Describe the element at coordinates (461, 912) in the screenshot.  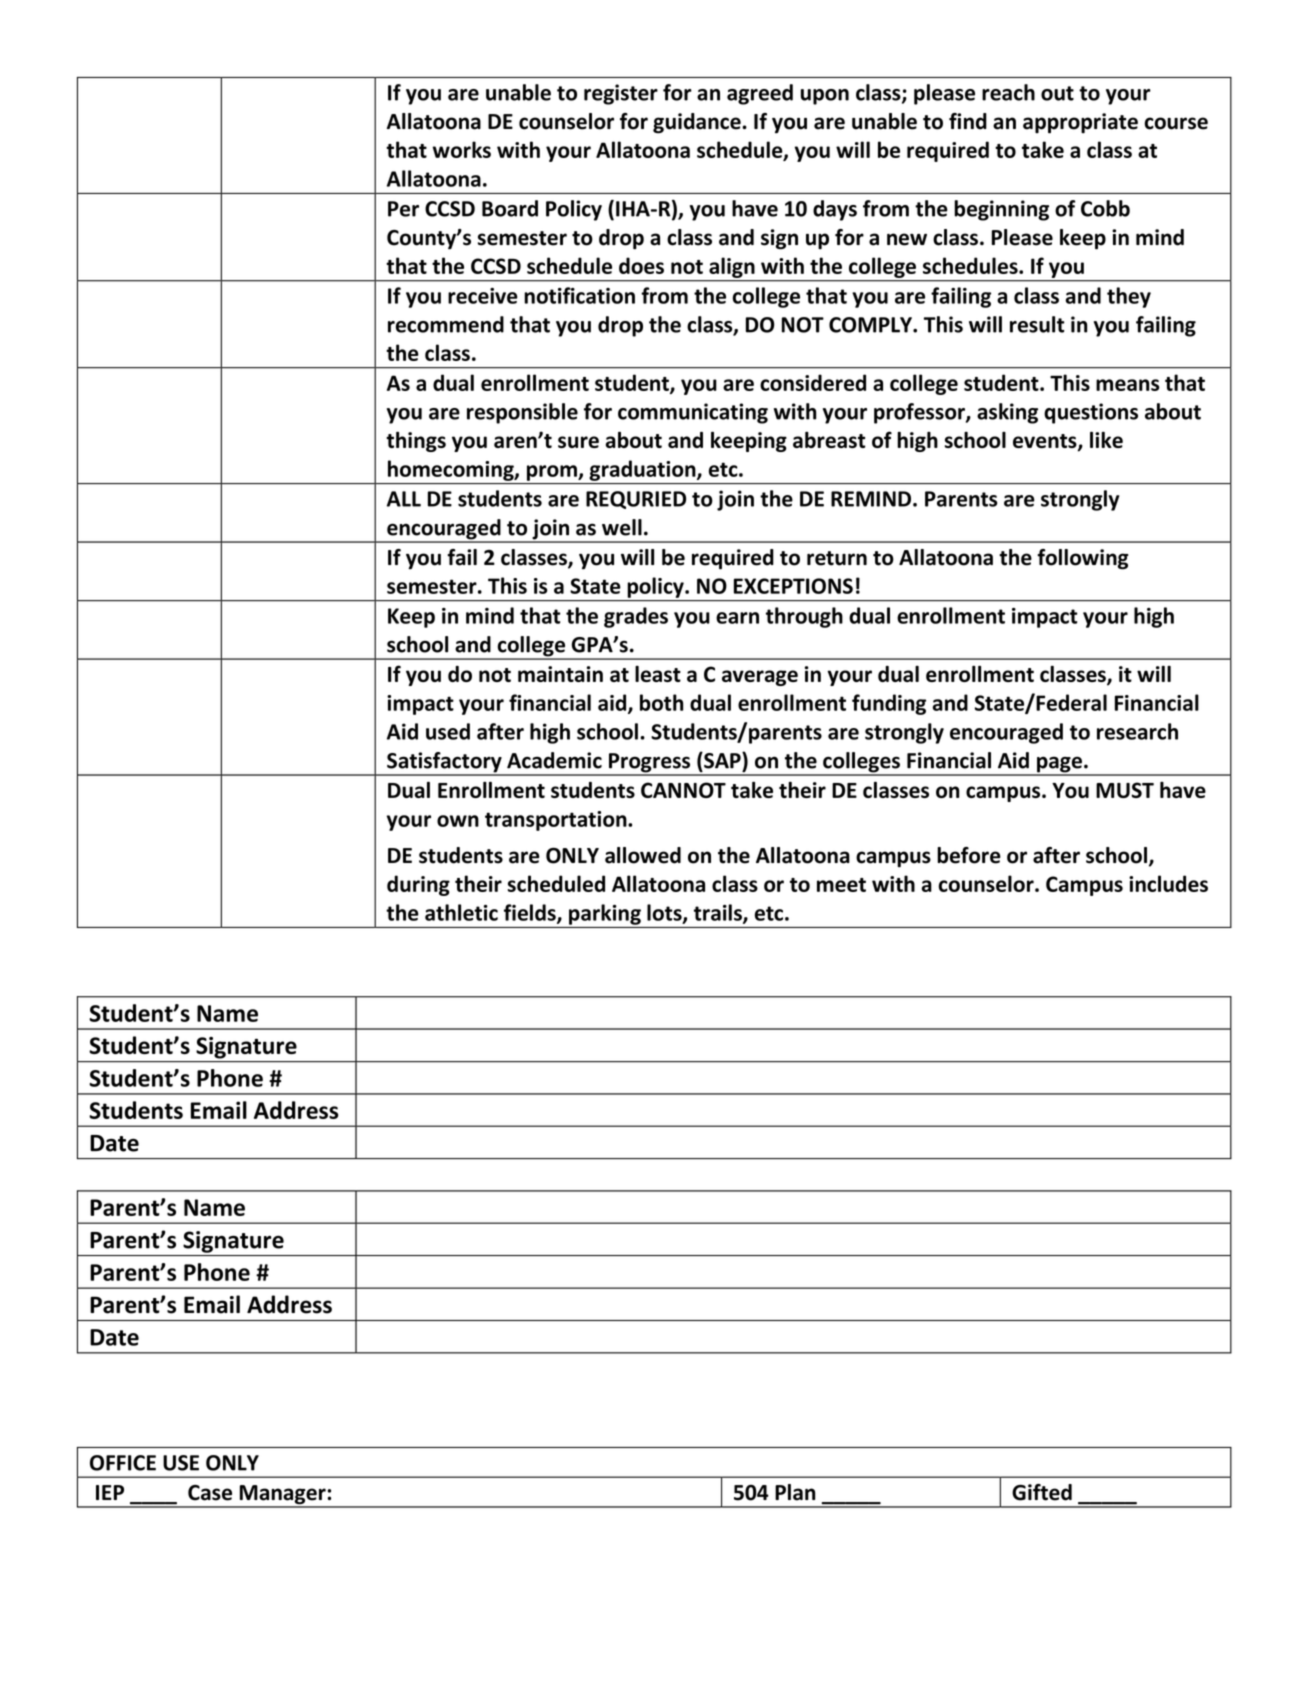
I see `athletic` at that location.
